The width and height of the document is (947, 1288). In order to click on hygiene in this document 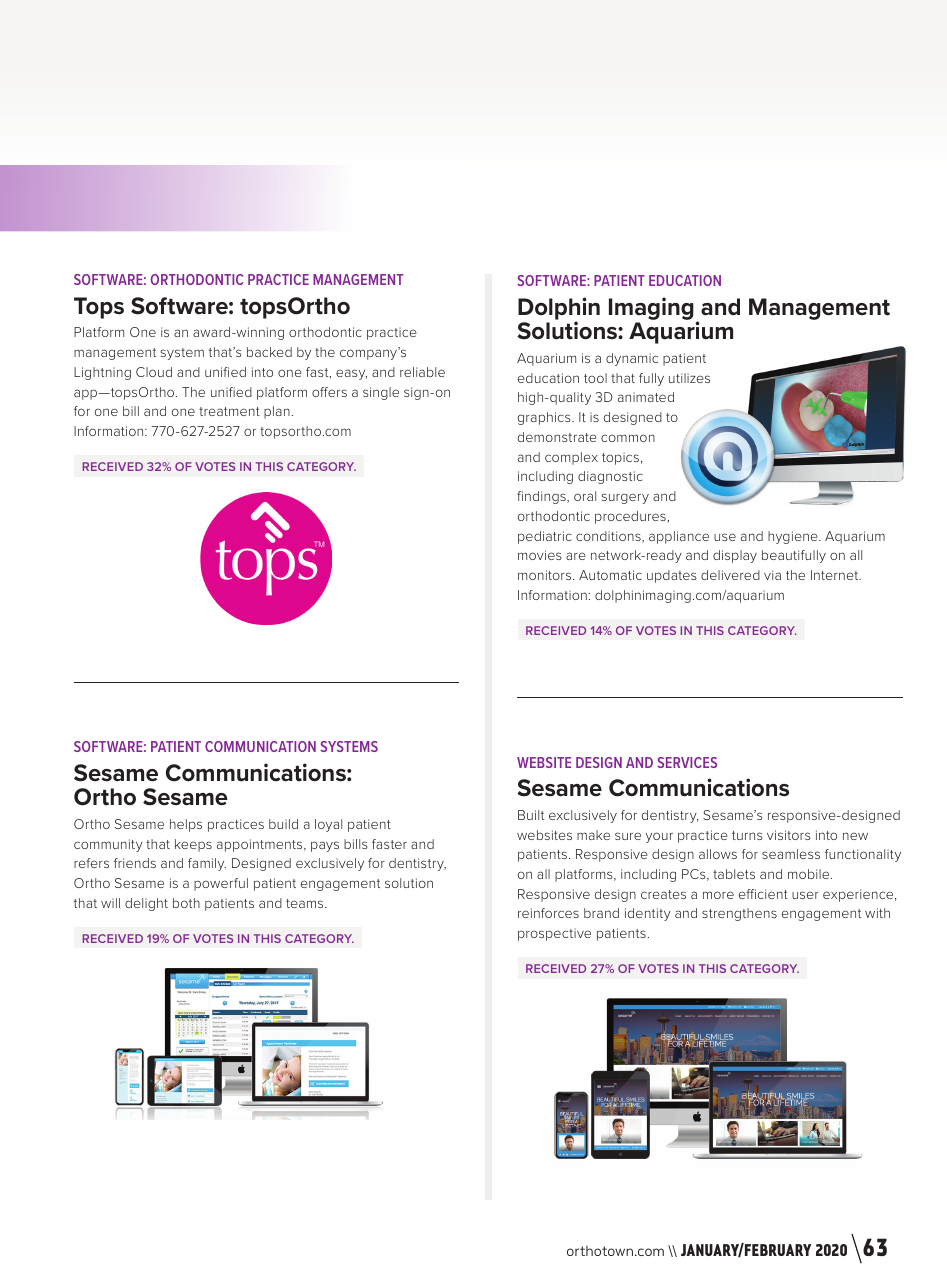, I will do `click(794, 537)`.
